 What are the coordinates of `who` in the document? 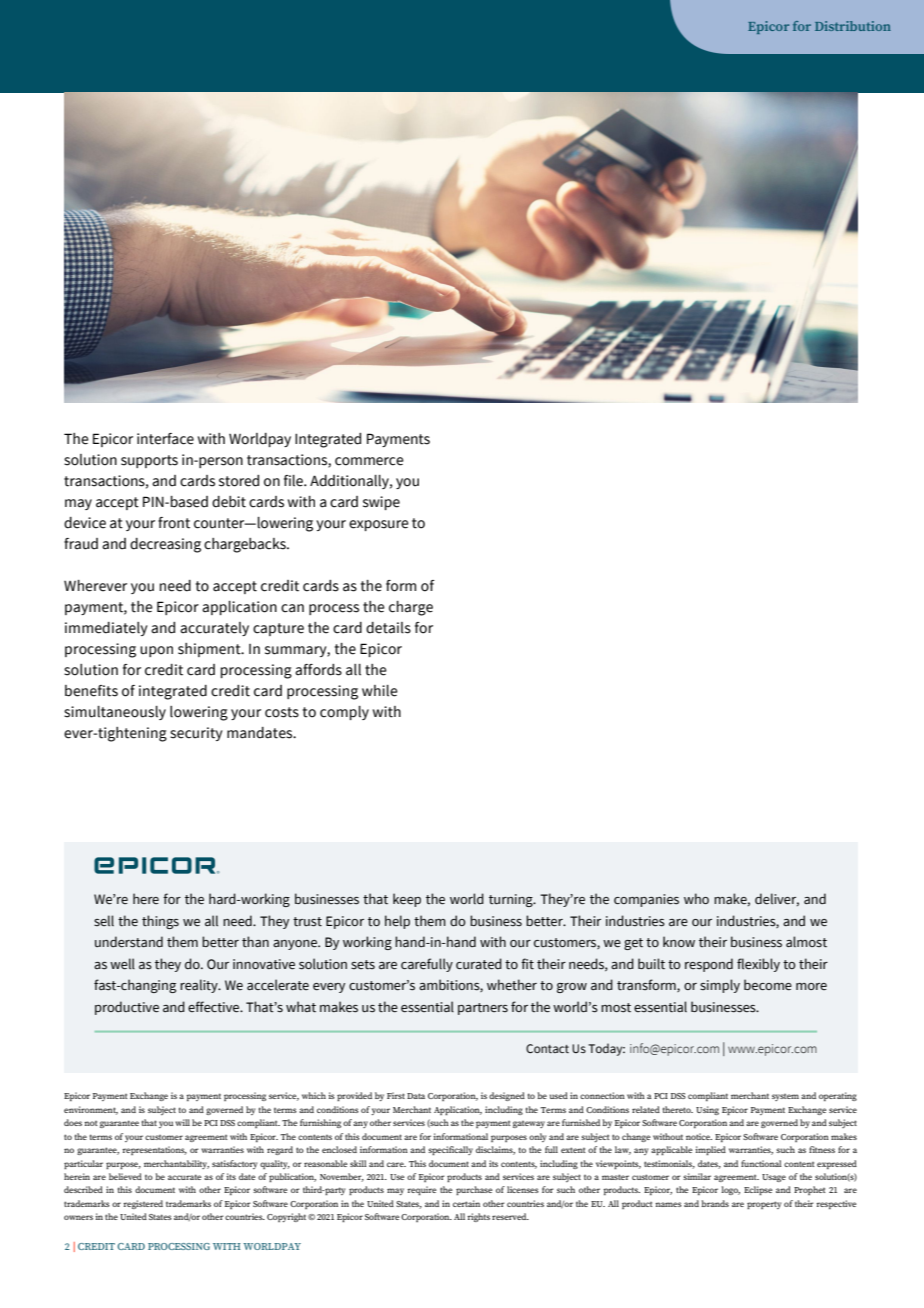 It's located at (696, 898).
